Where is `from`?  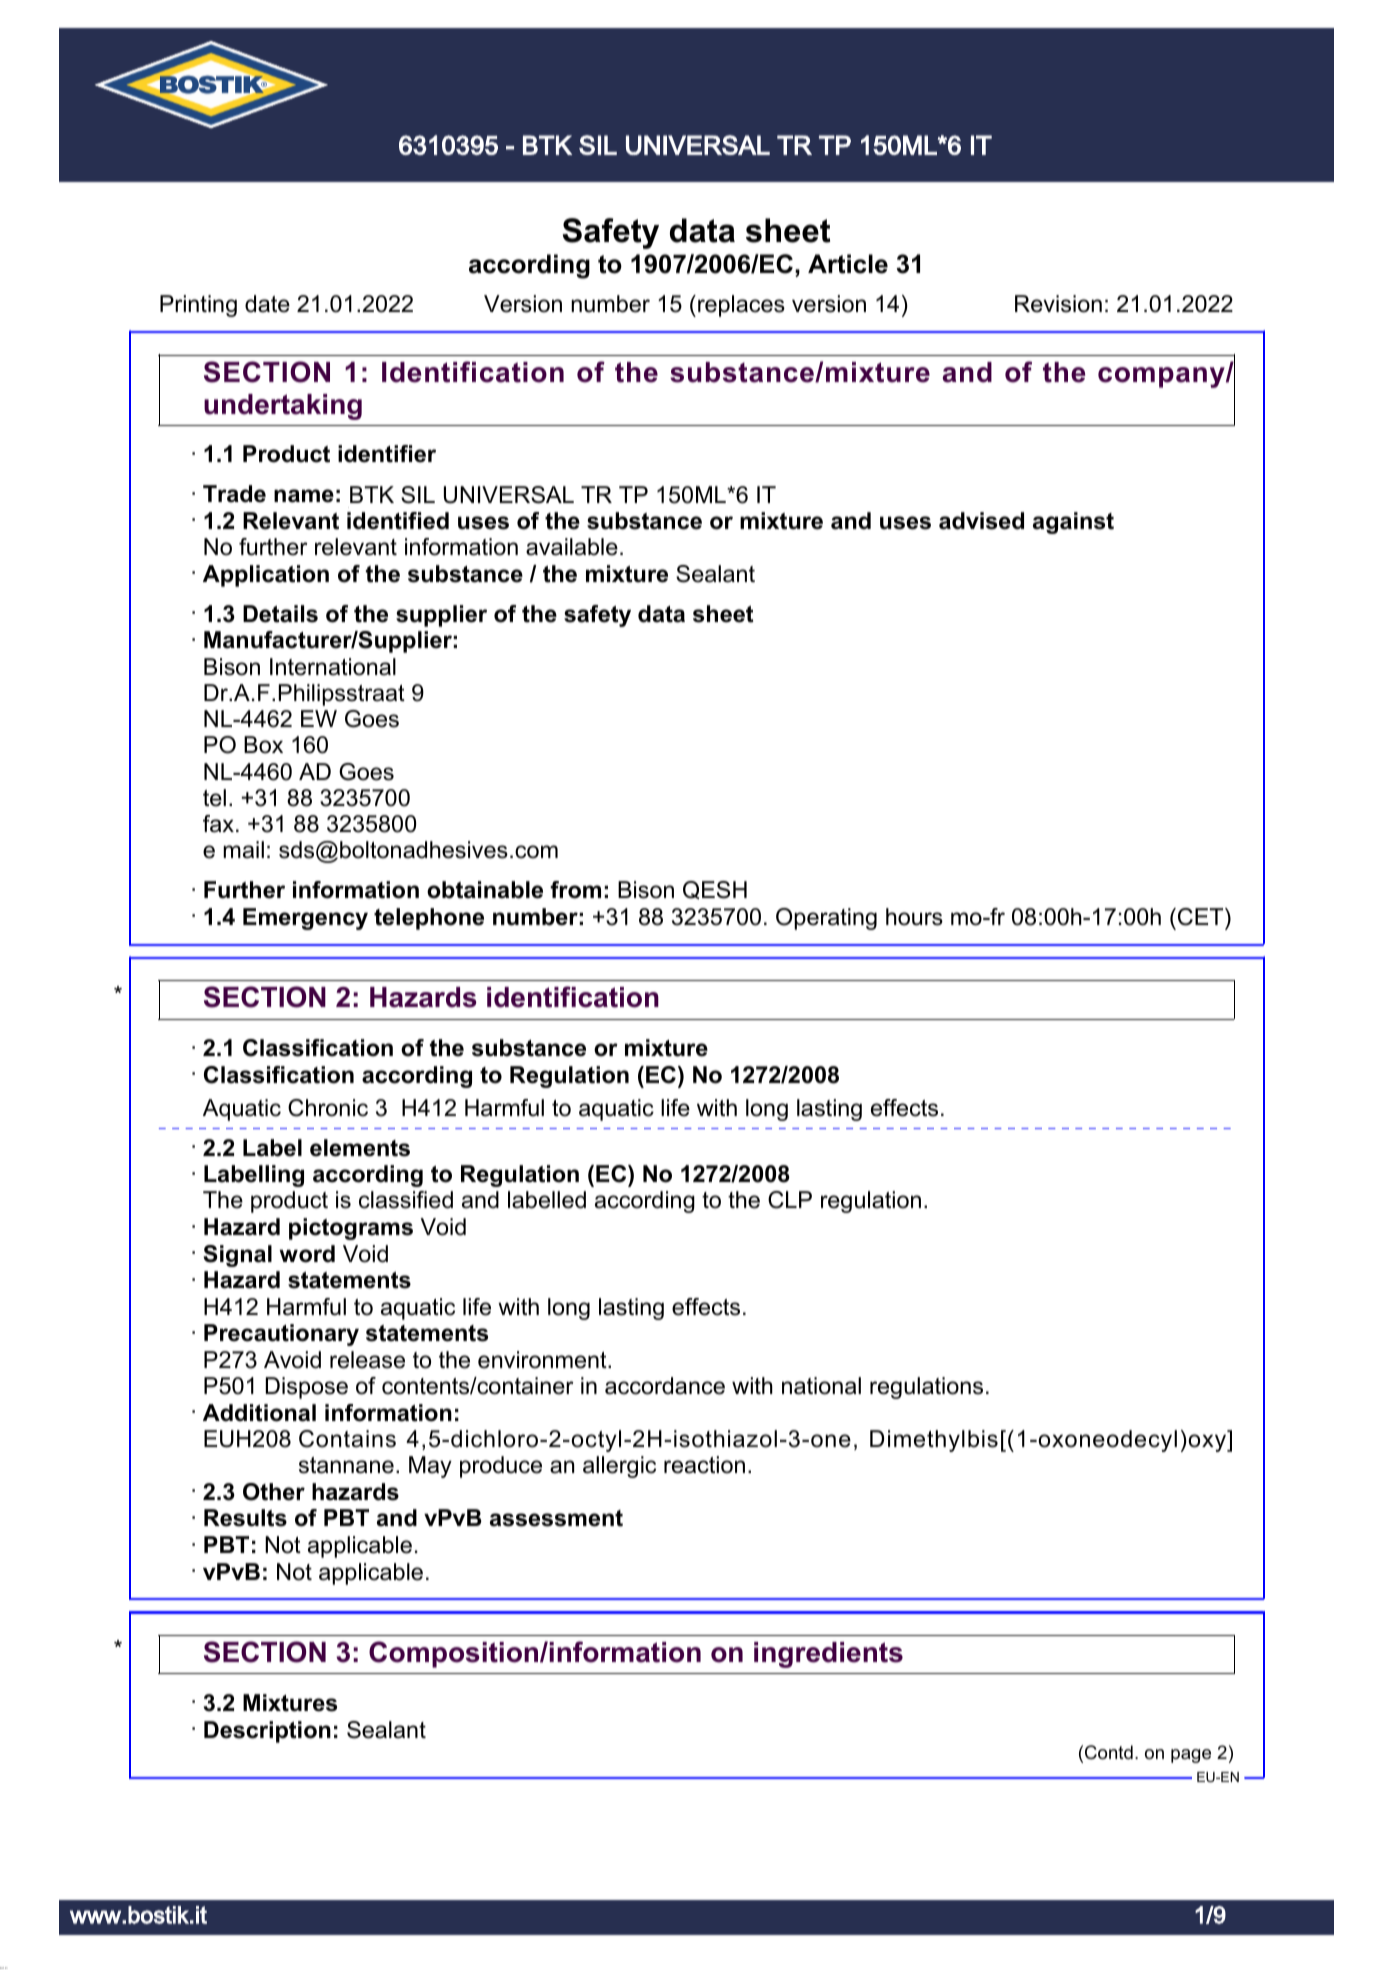 from is located at coordinates (575, 890).
